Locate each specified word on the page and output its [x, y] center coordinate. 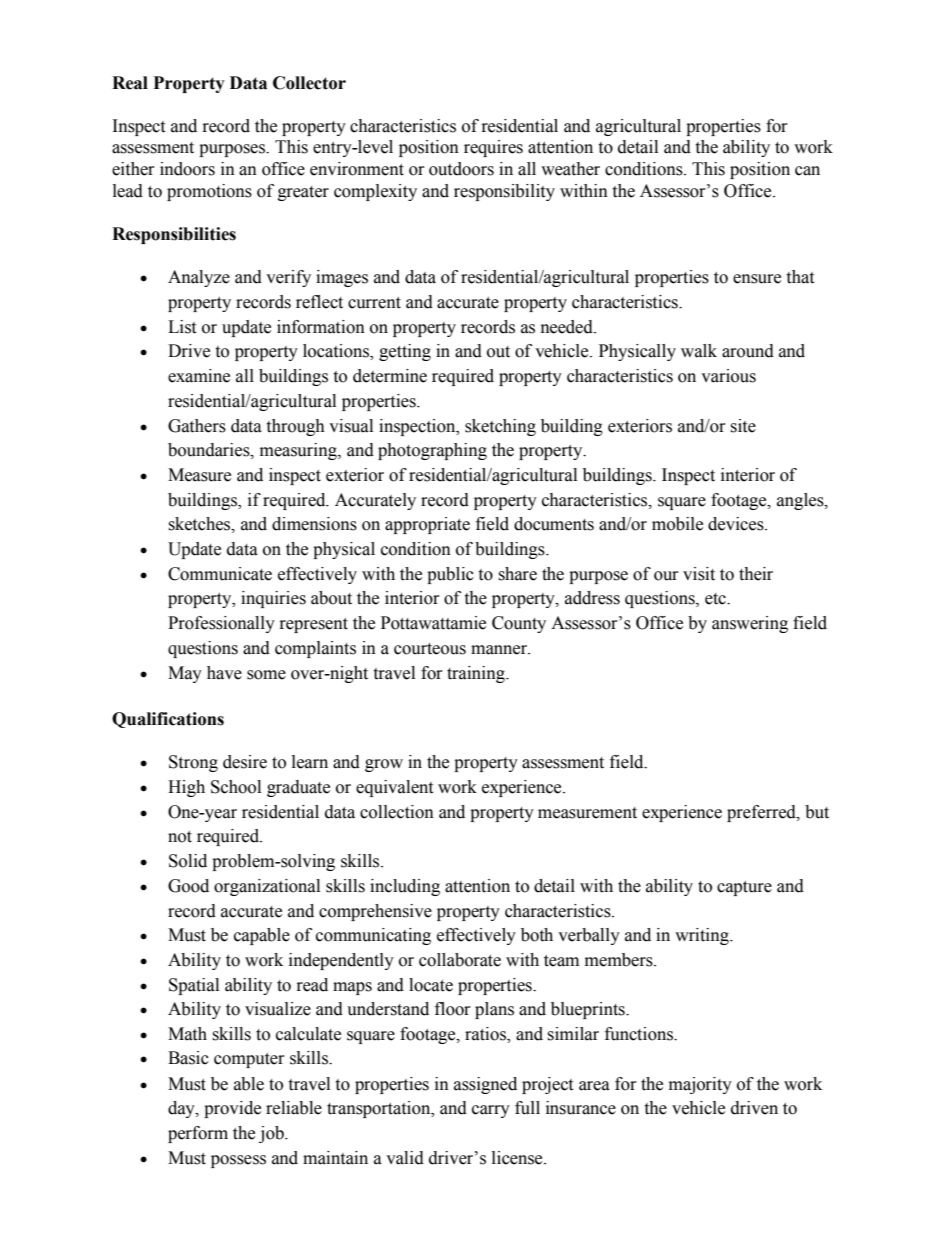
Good [188, 886]
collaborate [460, 960]
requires [493, 148]
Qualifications [168, 720]
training [477, 674]
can [807, 171]
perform [198, 1134]
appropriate [427, 525]
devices [737, 524]
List [182, 327]
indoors [187, 169]
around [748, 351]
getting [405, 352]
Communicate [220, 574]
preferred [762, 813]
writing [703, 936]
